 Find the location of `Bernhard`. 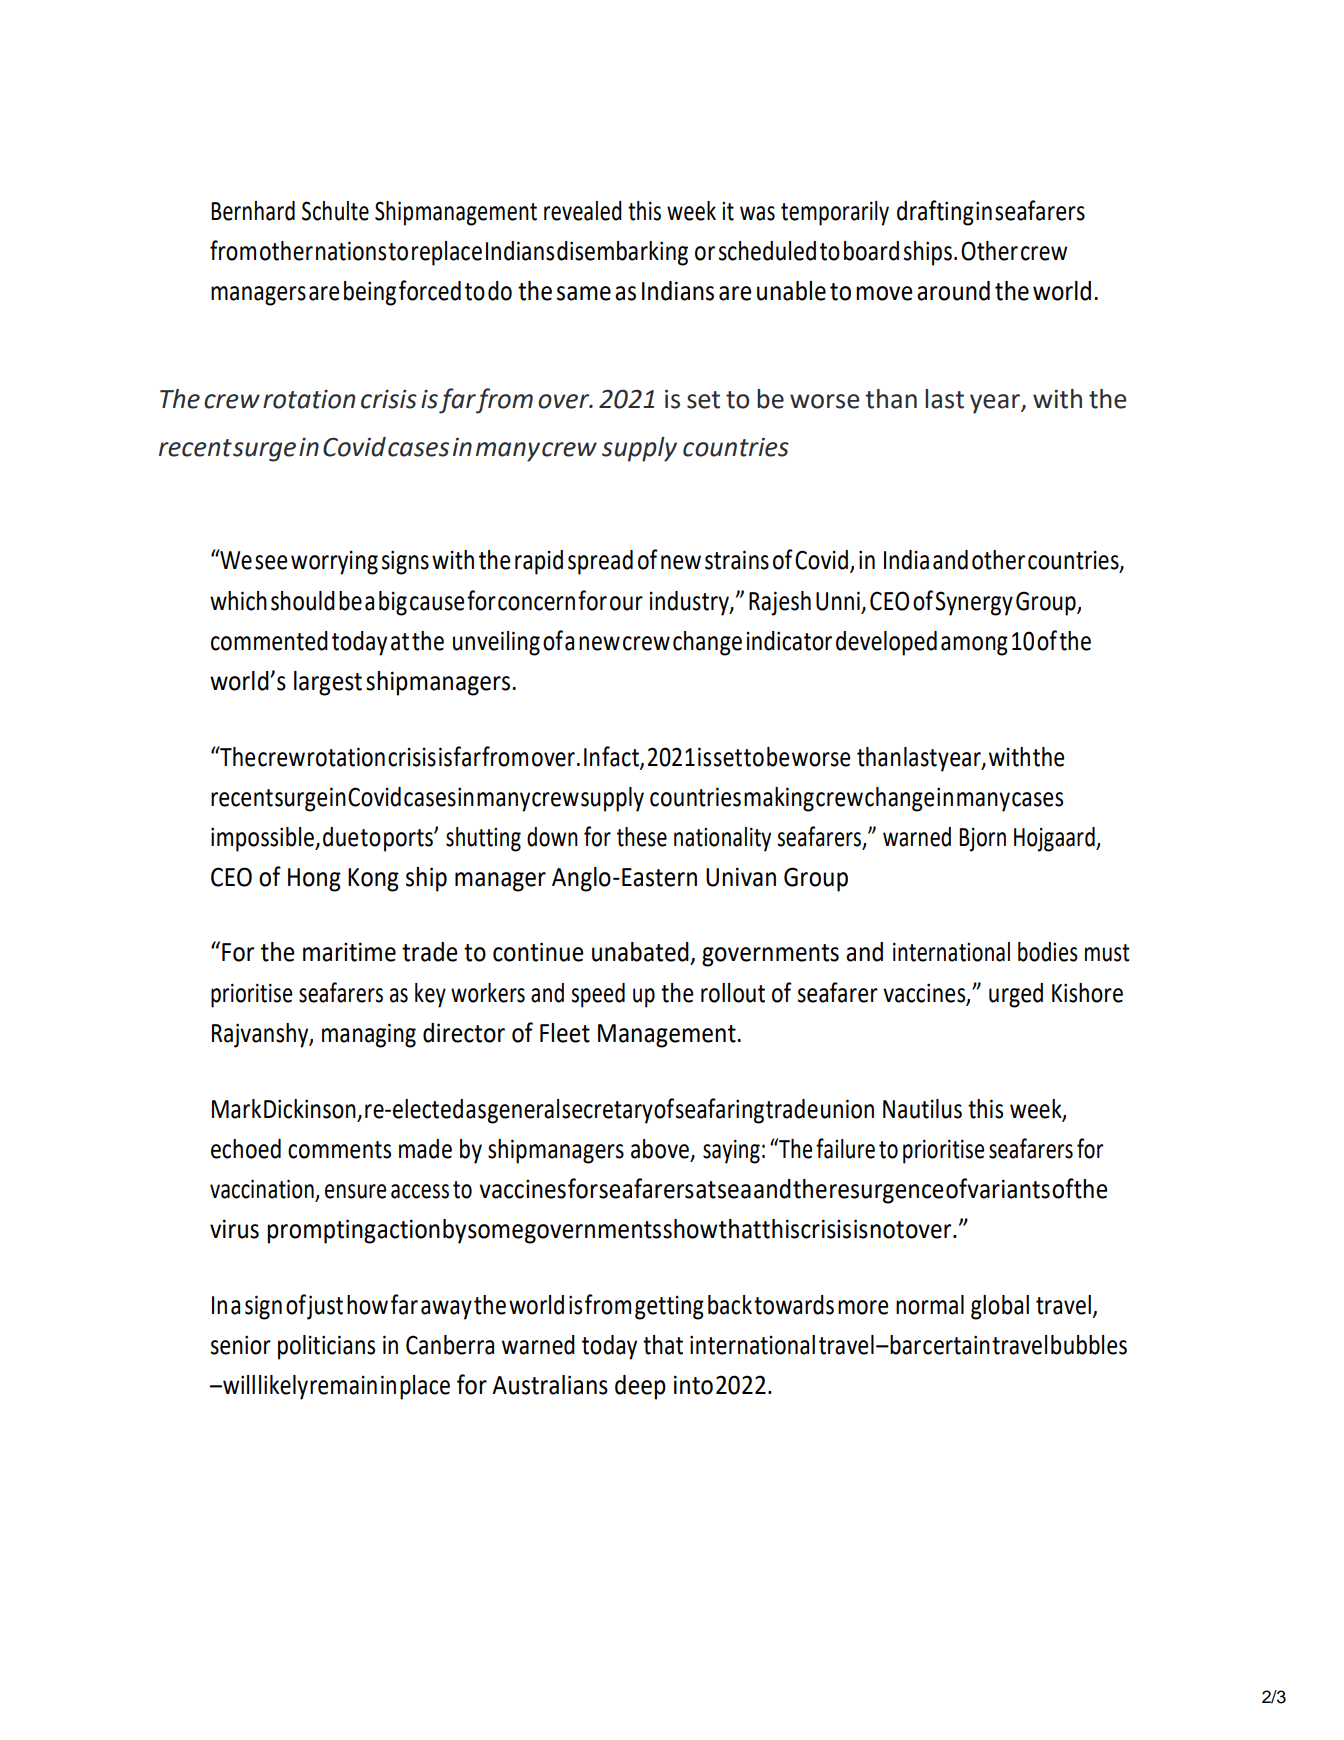

Bernhard is located at coordinates (253, 211).
